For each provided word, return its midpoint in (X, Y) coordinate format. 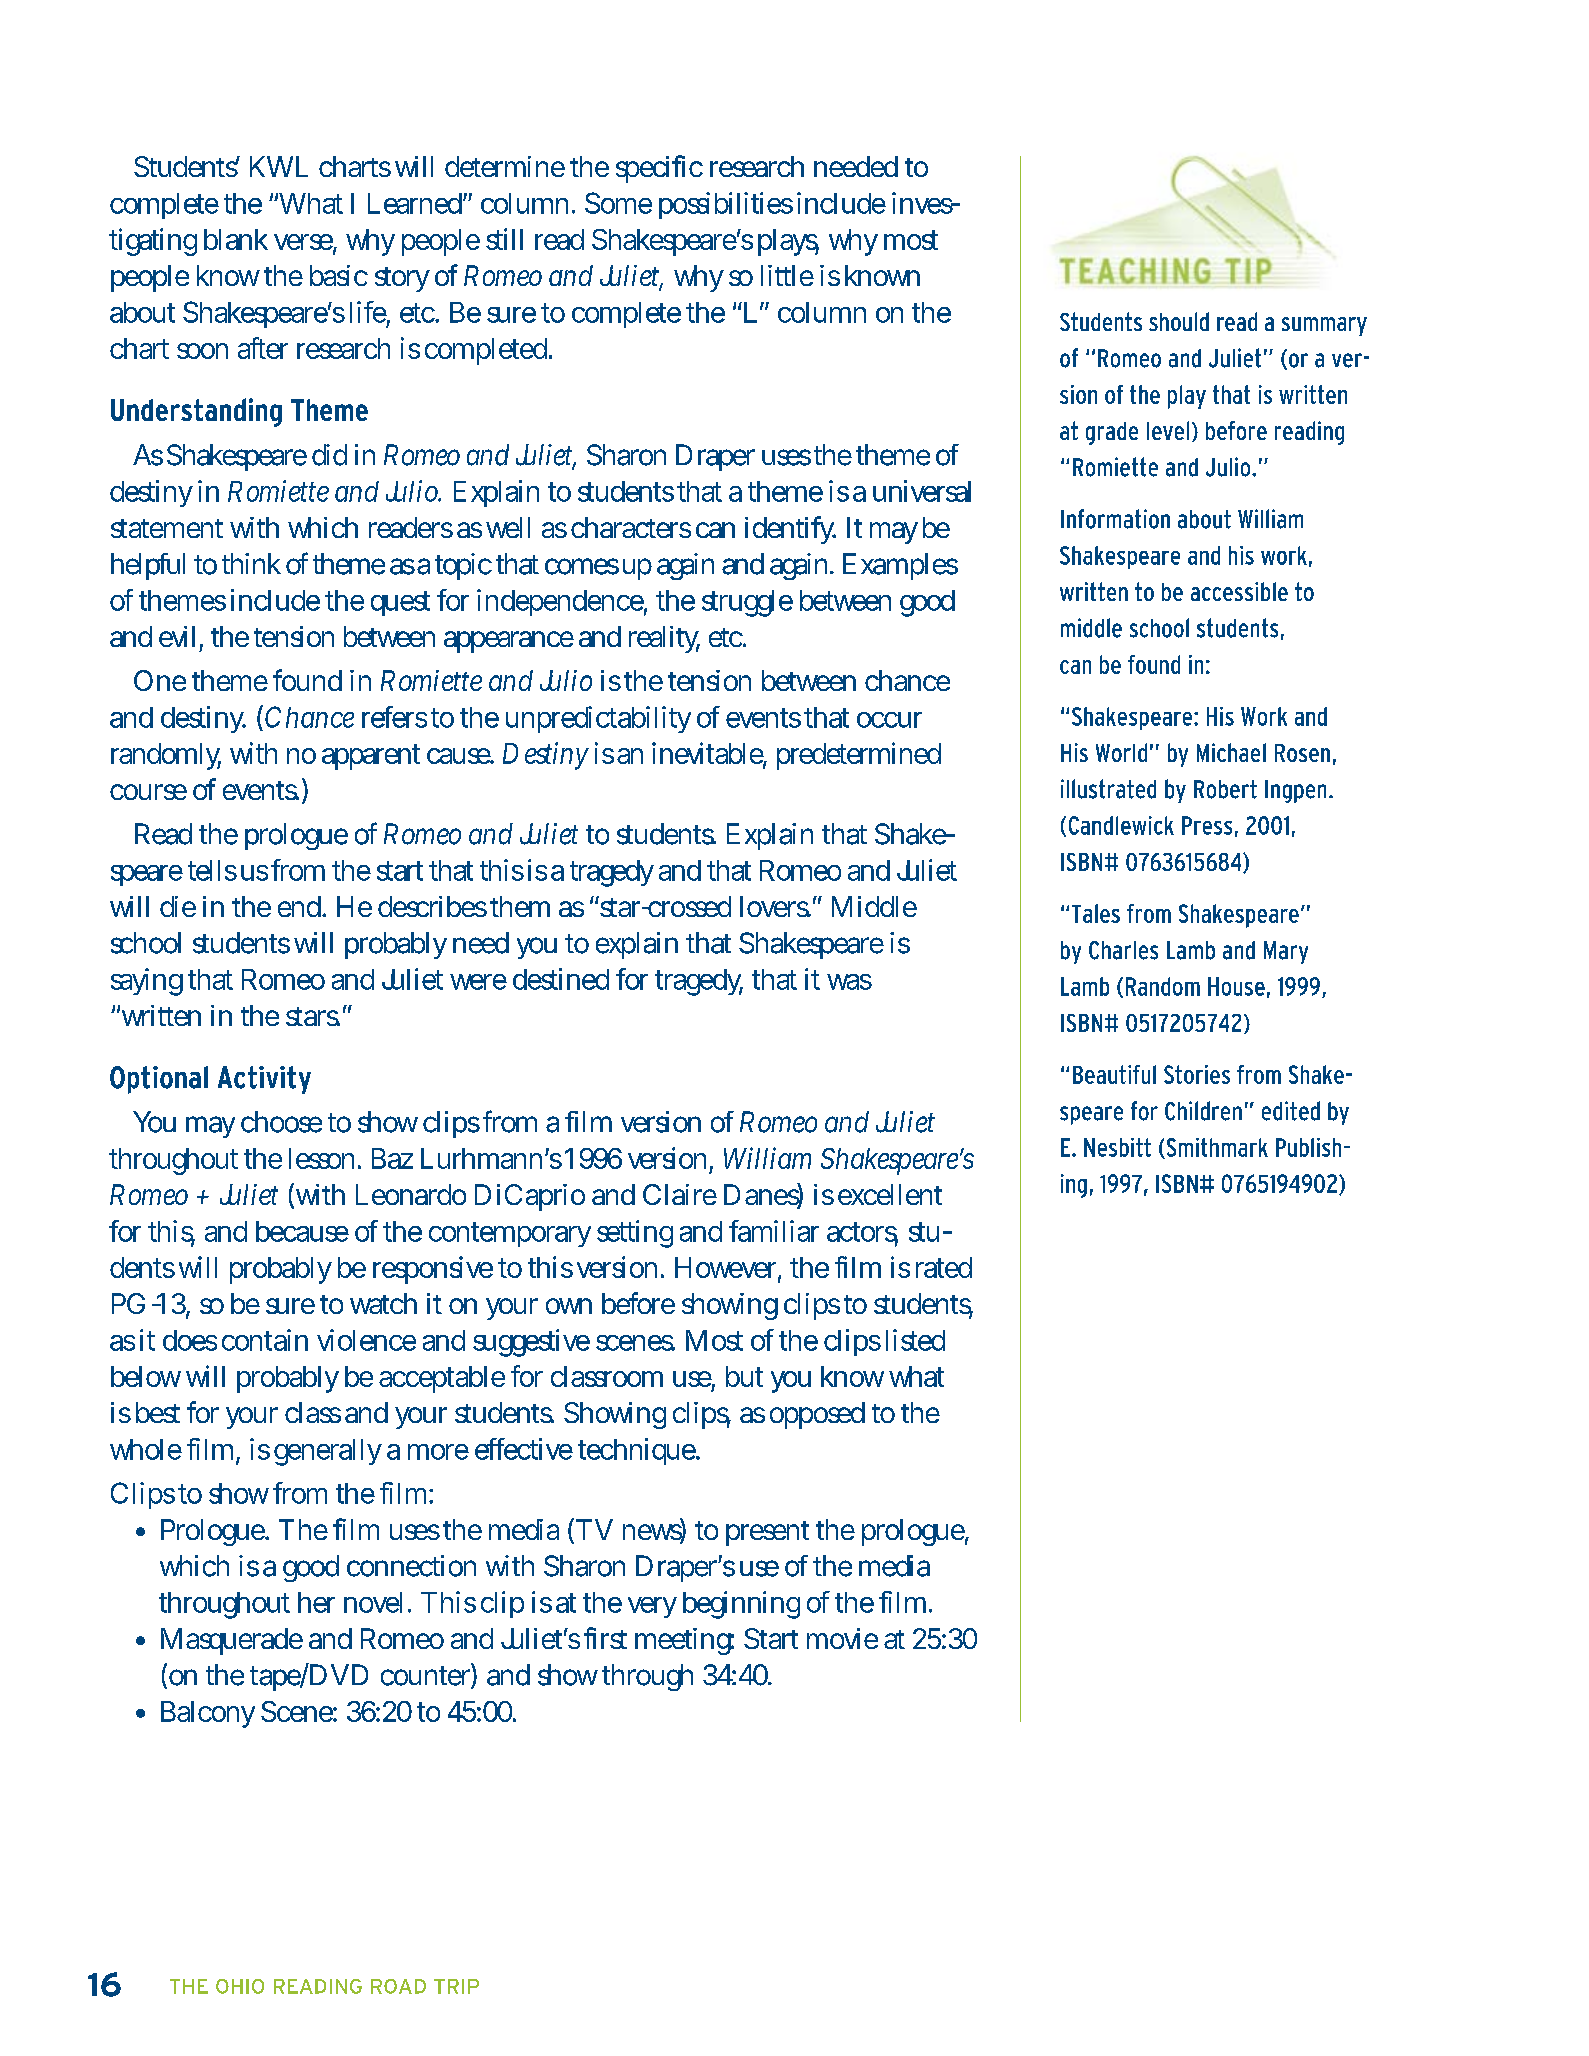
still (504, 239)
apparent (371, 757)
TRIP (456, 1986)
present (767, 1533)
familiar (774, 1231)
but (744, 1376)
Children (1203, 1111)
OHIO (240, 1986)
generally (328, 1452)
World (1121, 752)
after (263, 348)
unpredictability (598, 719)
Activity (264, 1080)
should (1179, 321)
